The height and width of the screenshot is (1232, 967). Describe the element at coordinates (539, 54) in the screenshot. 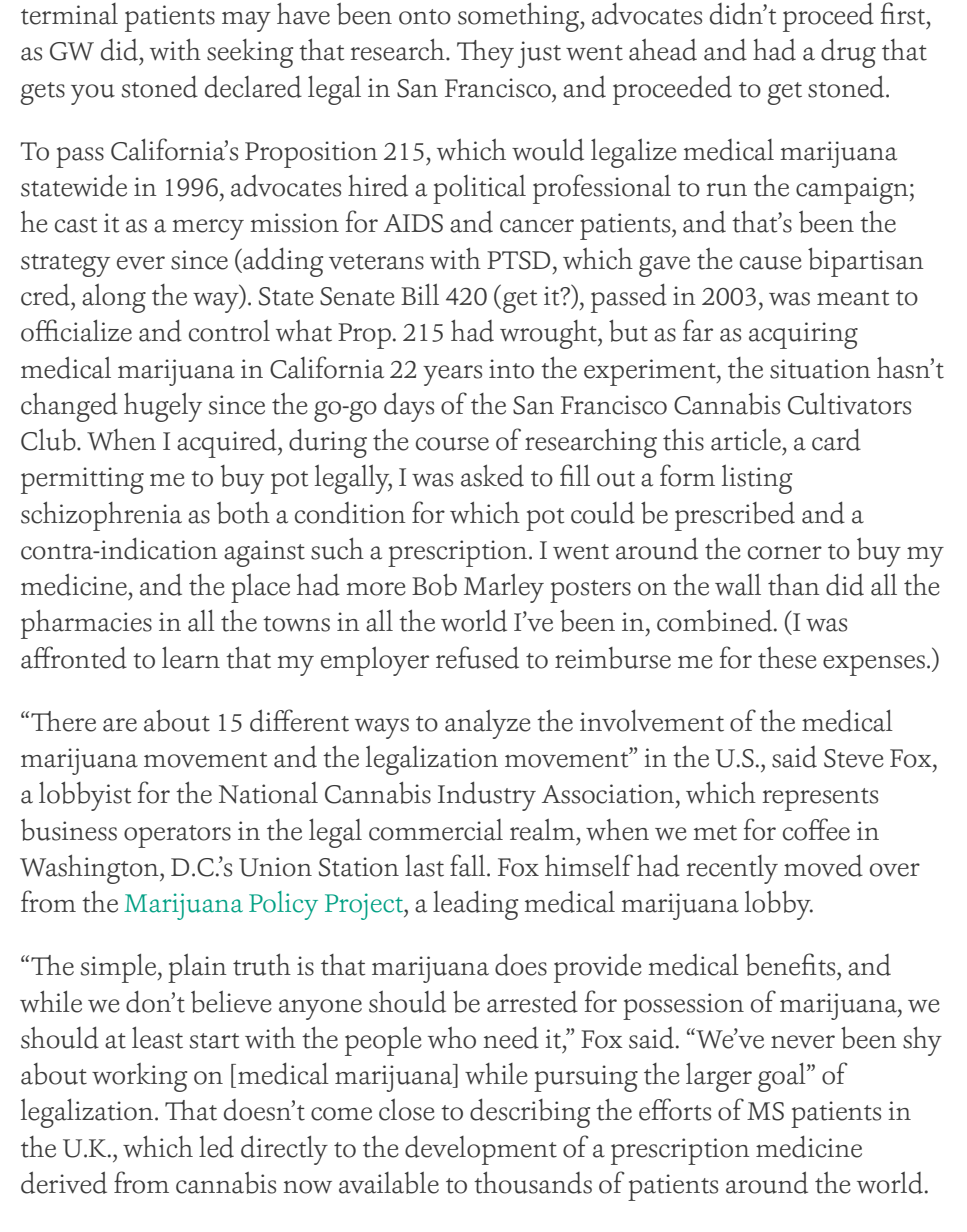

I see `just` at that location.
